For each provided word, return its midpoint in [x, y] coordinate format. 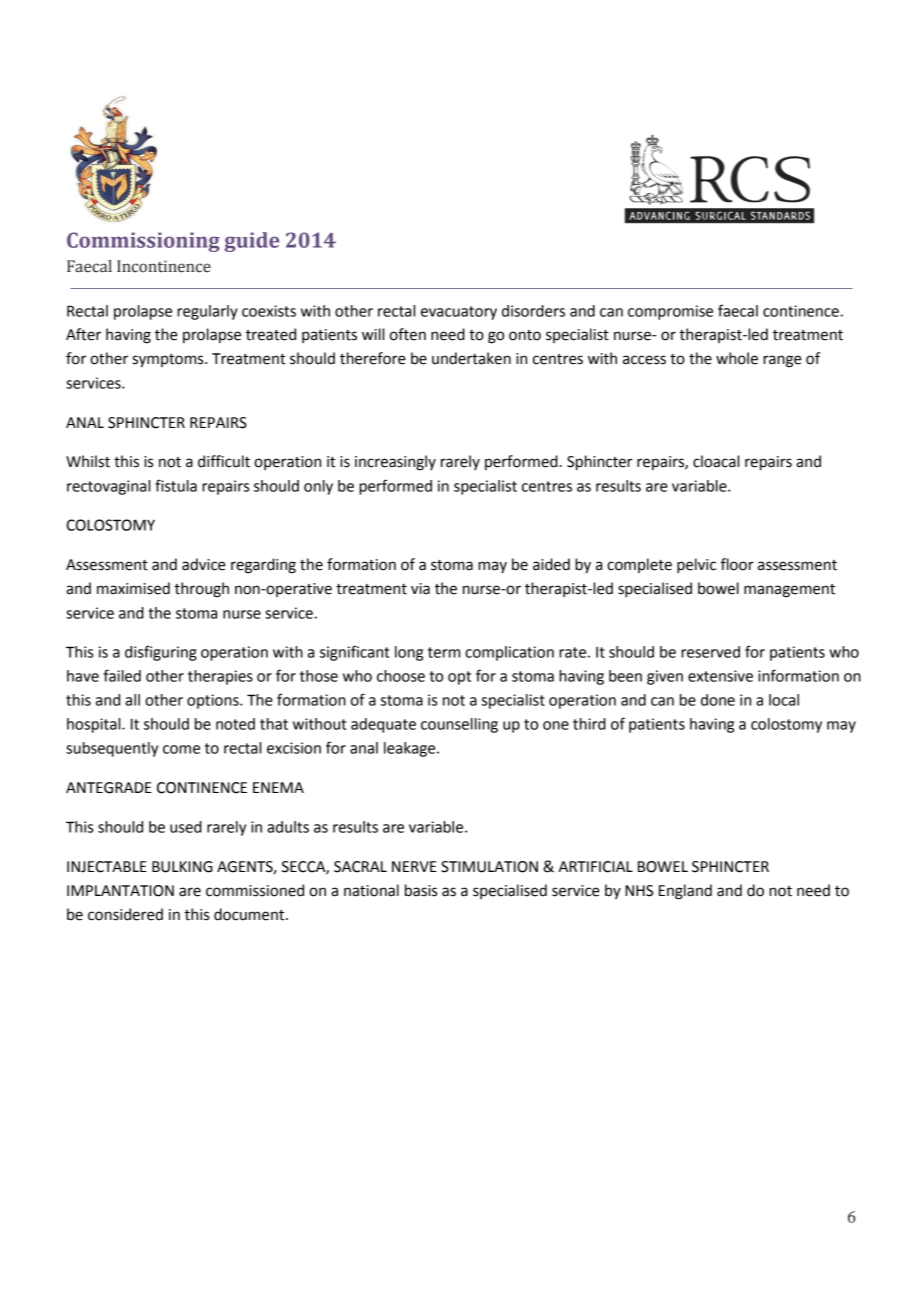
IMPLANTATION [120, 891]
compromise [670, 312]
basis [421, 890]
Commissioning [143, 242]
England [685, 892]
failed [122, 675]
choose [401, 676]
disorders [533, 311]
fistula [176, 485]
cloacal [716, 461]
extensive [720, 676]
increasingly [395, 463]
